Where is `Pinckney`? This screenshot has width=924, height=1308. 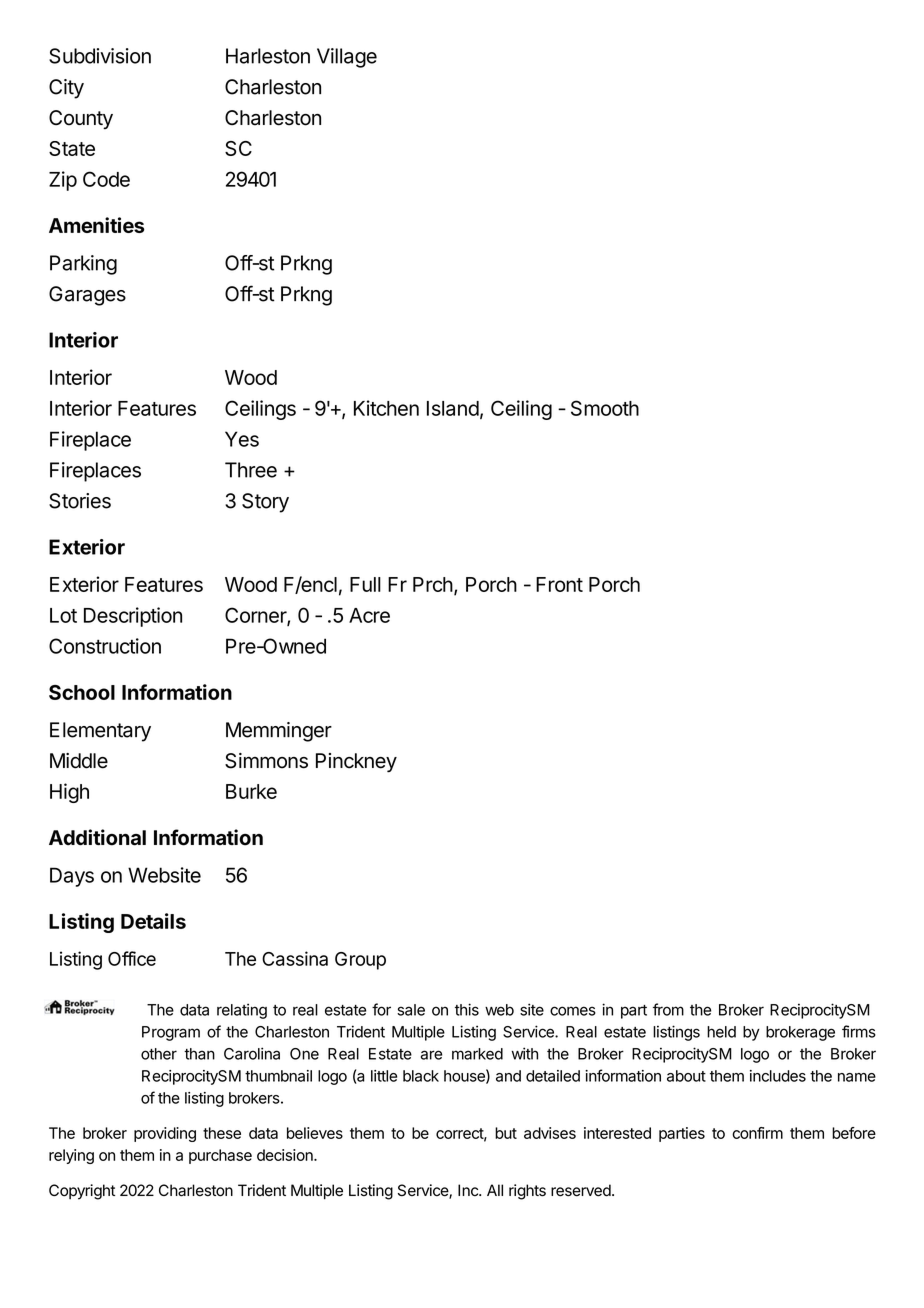 Pinckney is located at coordinates (356, 763).
